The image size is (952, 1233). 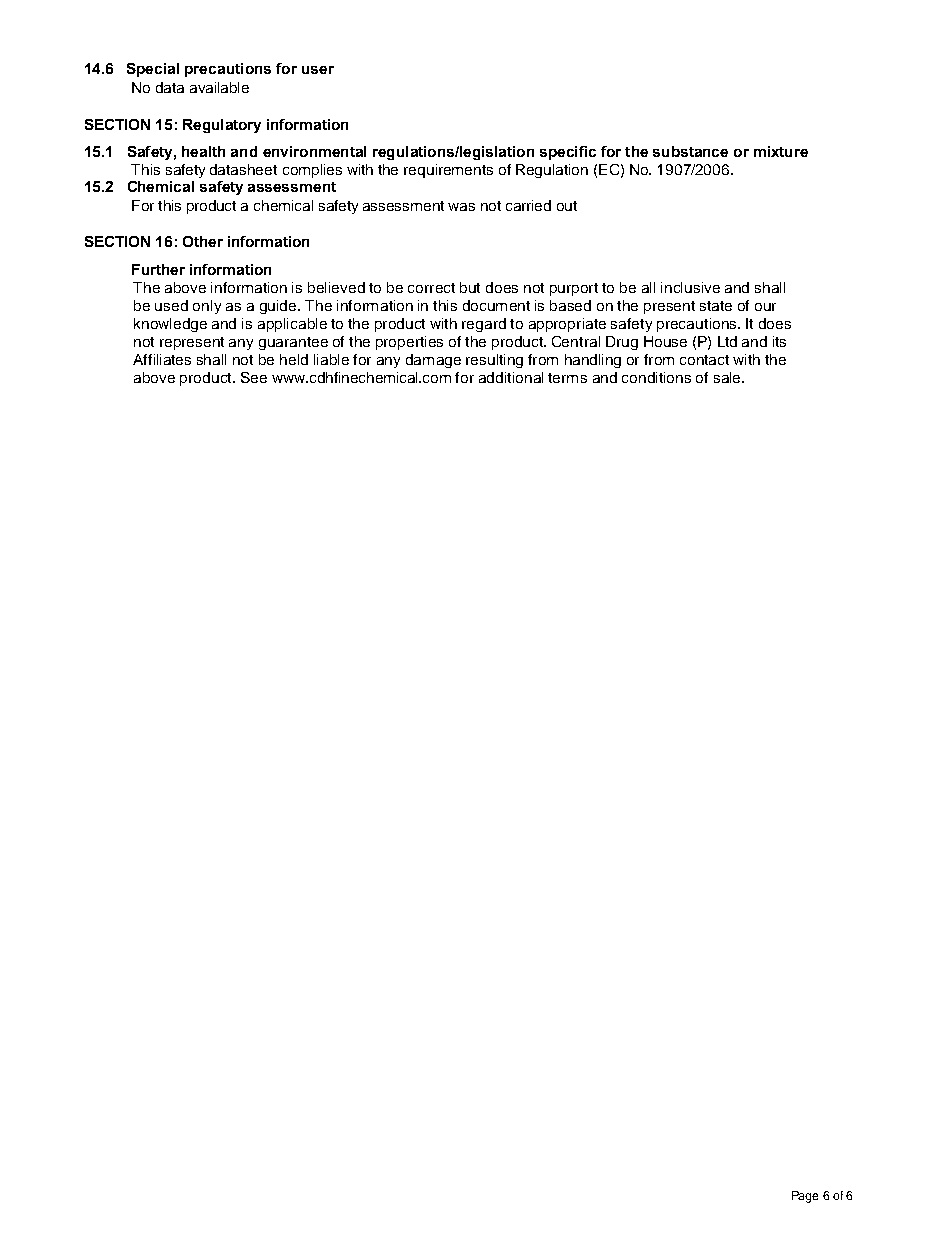 I want to click on additional, so click(x=511, y=377).
